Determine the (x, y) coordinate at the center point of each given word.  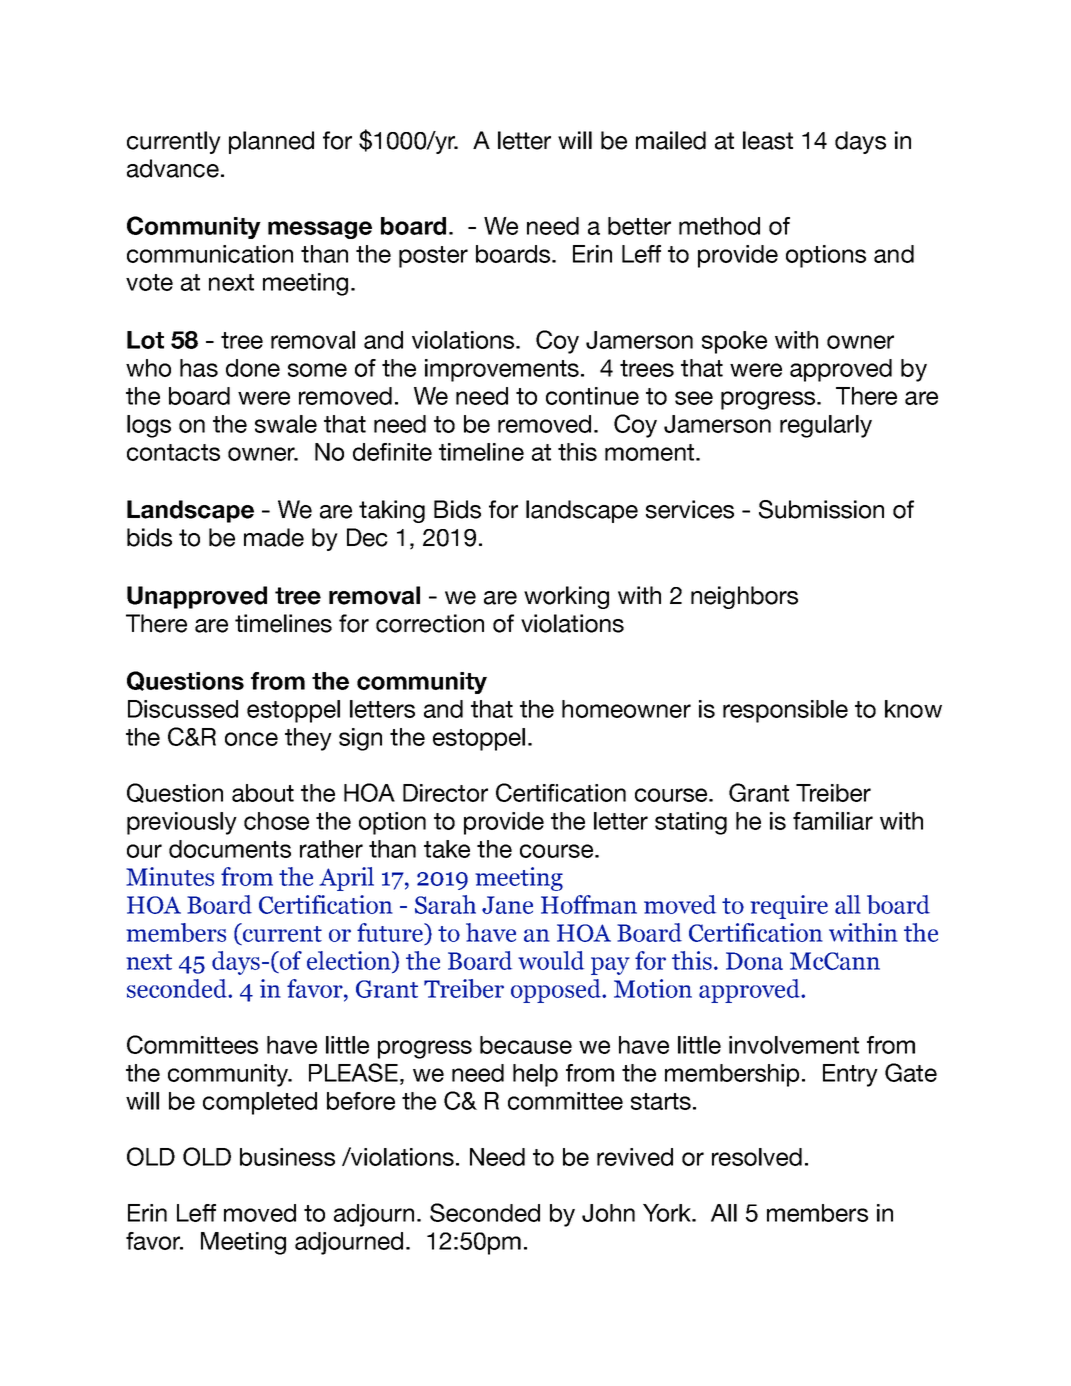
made (274, 537)
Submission (821, 509)
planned (271, 142)
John (608, 1213)
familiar (833, 821)
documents (230, 849)
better (639, 226)
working (566, 597)
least (768, 140)
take (447, 849)
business (287, 1157)
